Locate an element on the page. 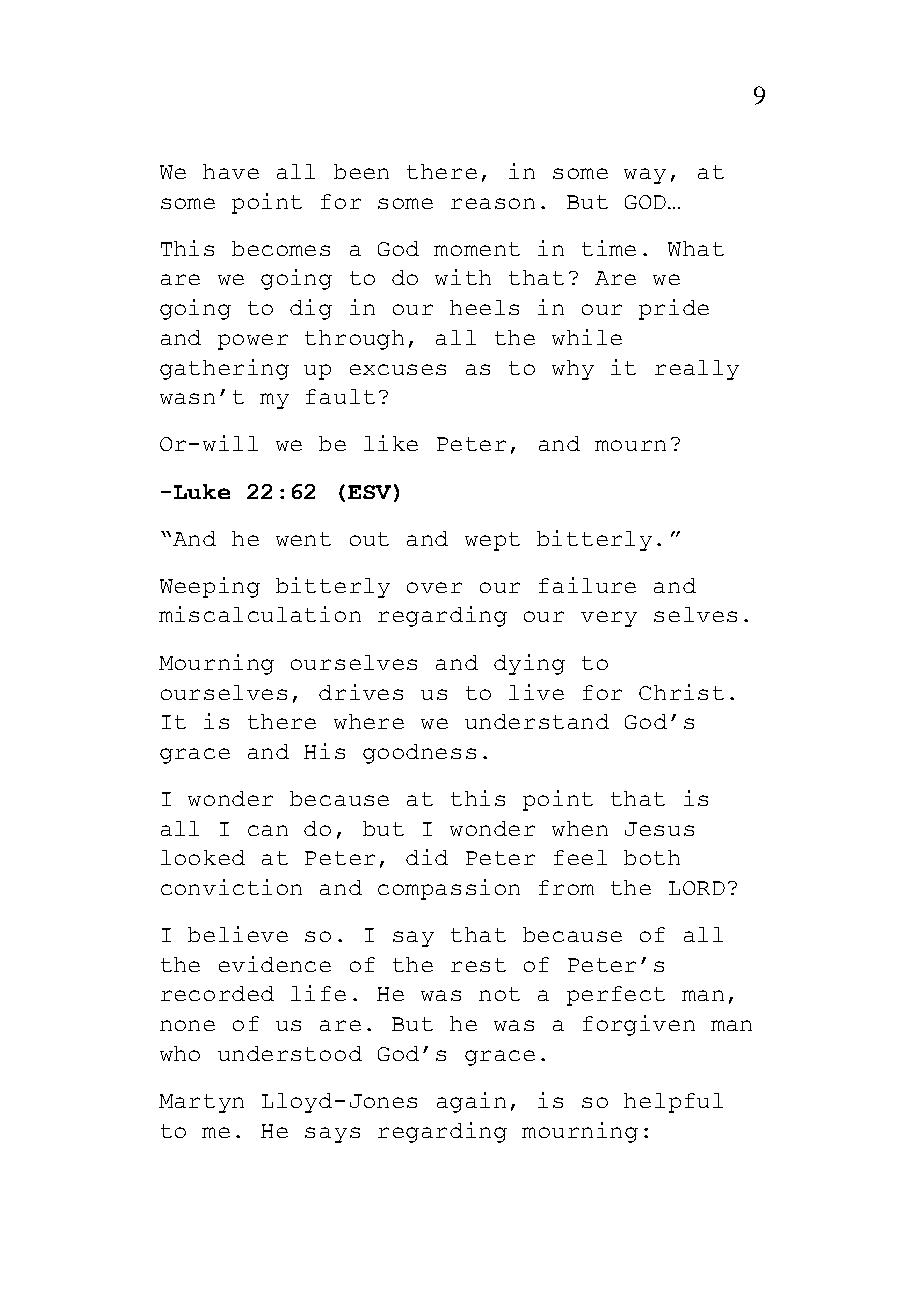  very is located at coordinates (609, 619).
